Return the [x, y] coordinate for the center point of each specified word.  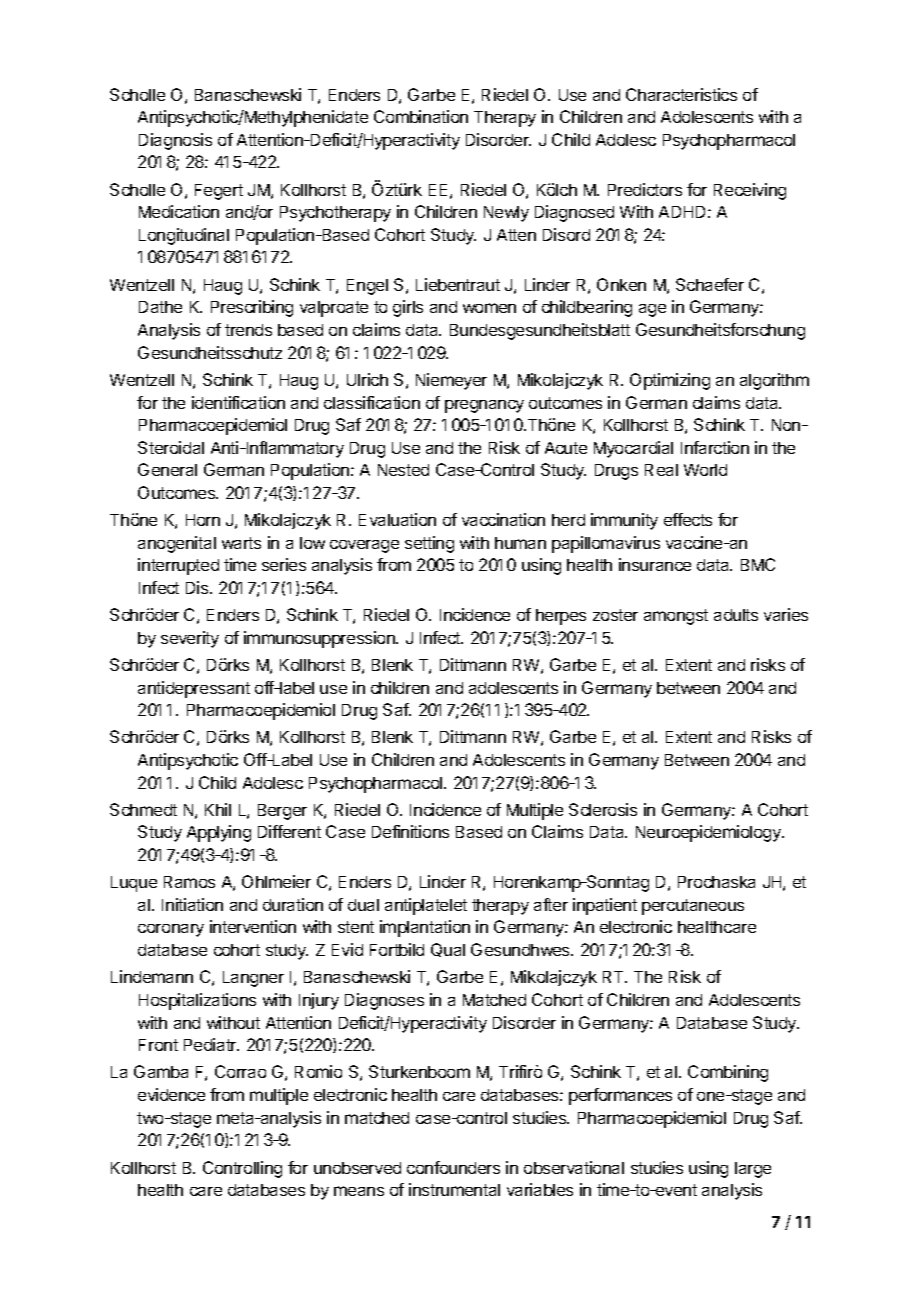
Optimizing [670, 381]
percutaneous [693, 907]
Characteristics [681, 94]
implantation [425, 928]
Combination [421, 116]
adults [736, 615]
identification [238, 402]
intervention [253, 926]
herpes [561, 617]
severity [190, 639]
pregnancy [484, 406]
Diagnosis [175, 141]
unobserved [357, 1168]
